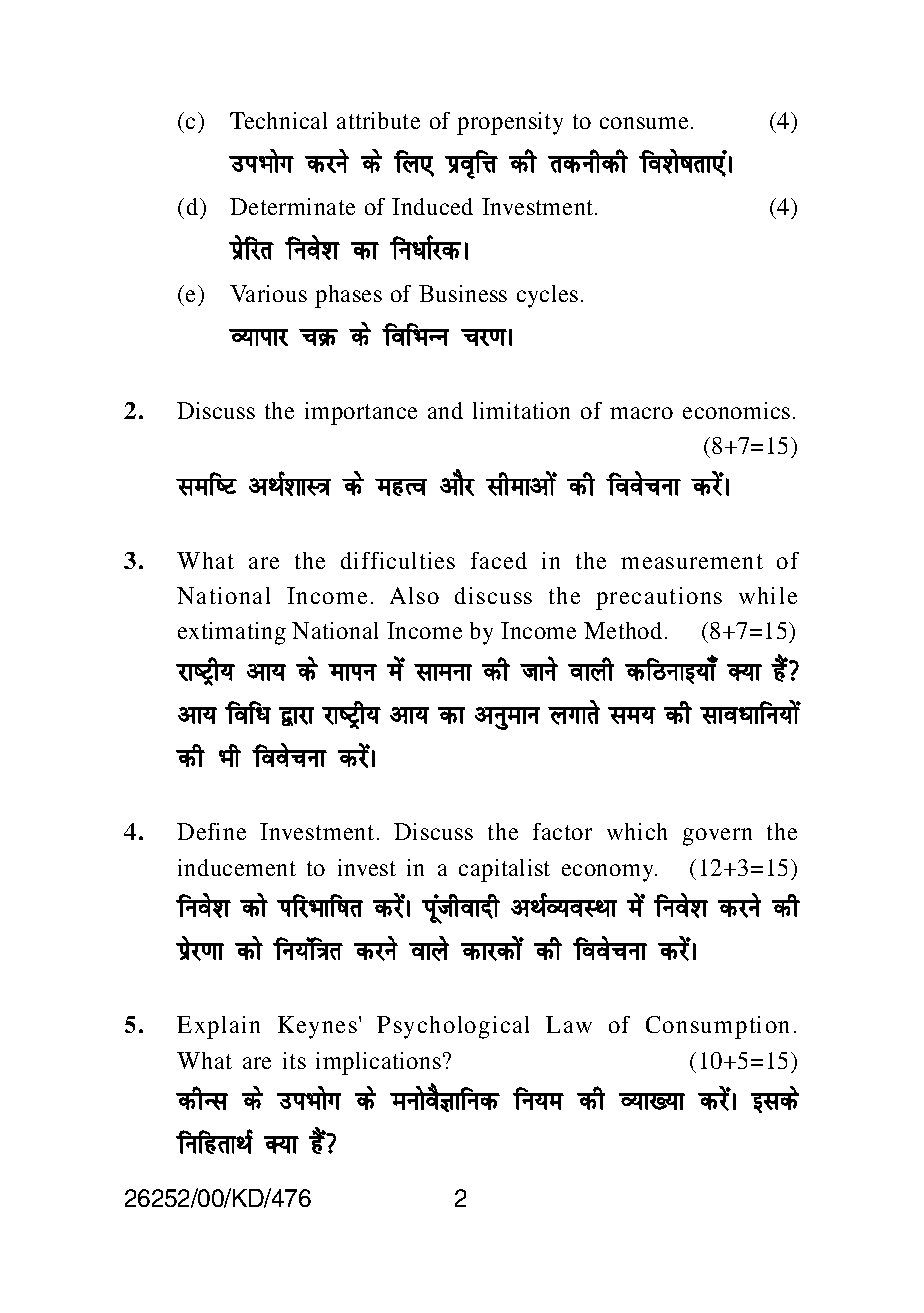 The width and height of the screenshot is (924, 1313). I want to click on Psychological, so click(453, 1027).
